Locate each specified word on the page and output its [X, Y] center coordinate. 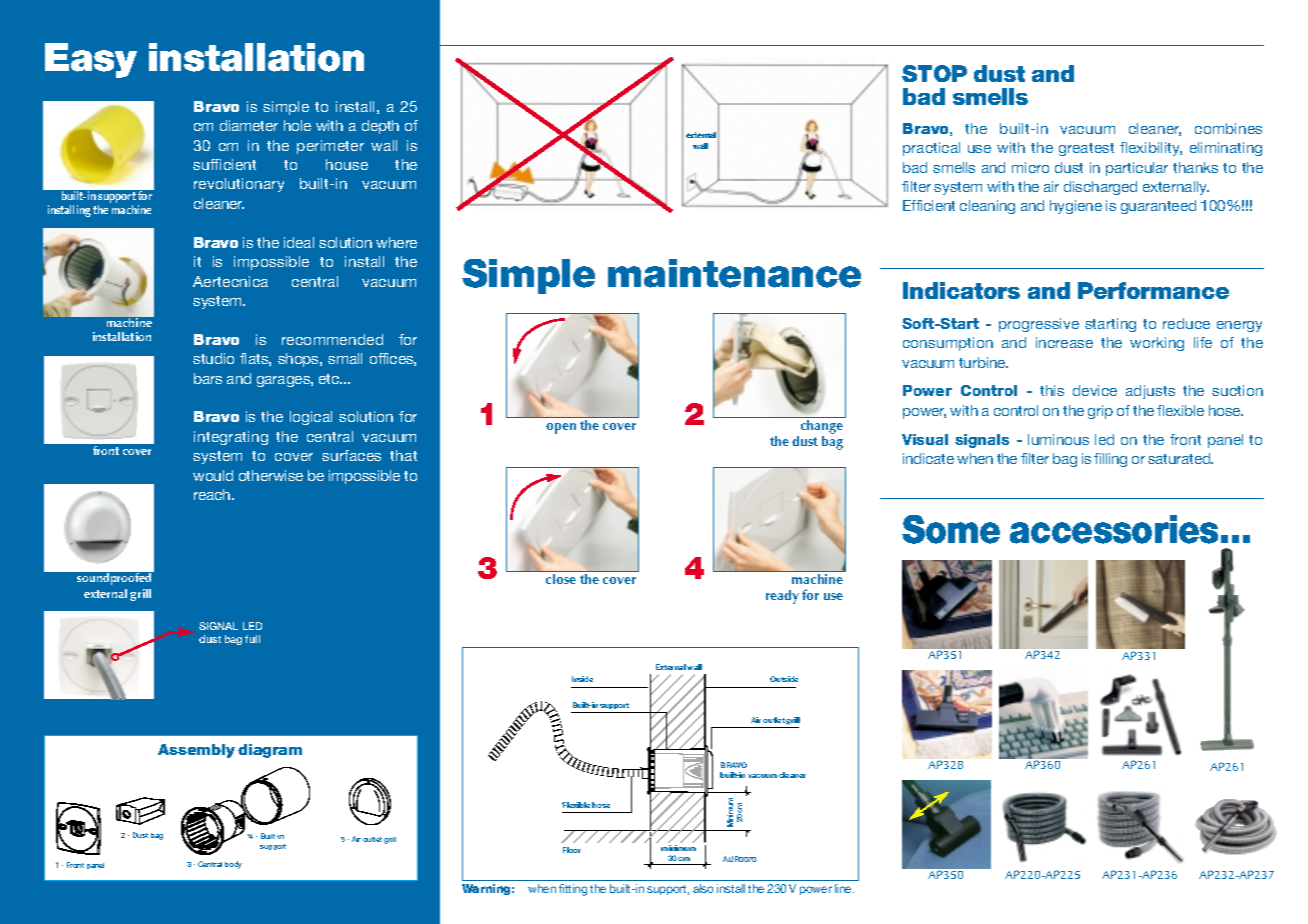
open [561, 428]
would [213, 475]
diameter [249, 125]
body [233, 865]
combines [1228, 128]
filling [1110, 460]
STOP [934, 73]
